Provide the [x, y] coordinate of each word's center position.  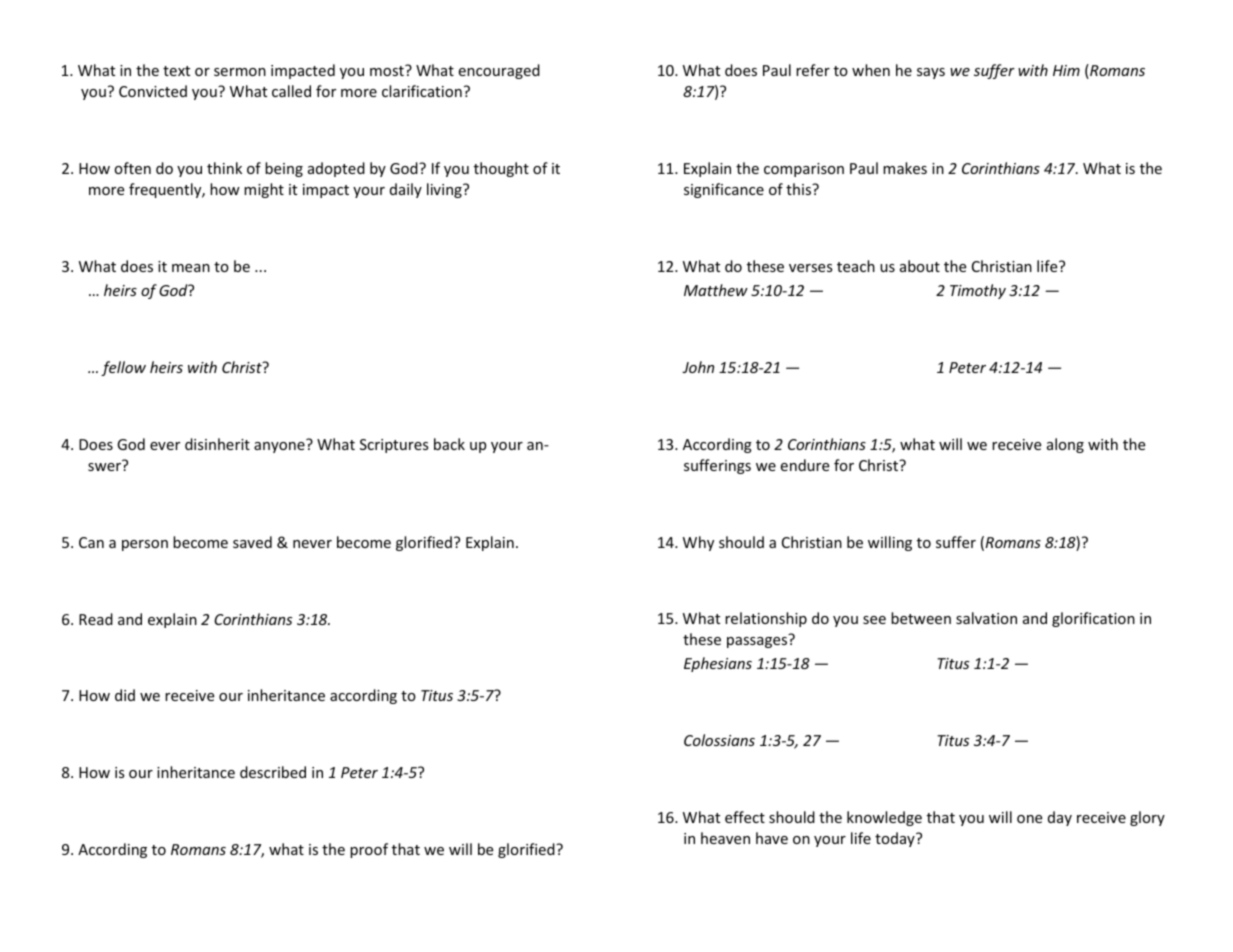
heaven [725, 838]
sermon [240, 72]
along [1065, 445]
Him [1066, 70]
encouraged [499, 71]
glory [1147, 818]
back [449, 444]
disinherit [217, 444]
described [273, 772]
